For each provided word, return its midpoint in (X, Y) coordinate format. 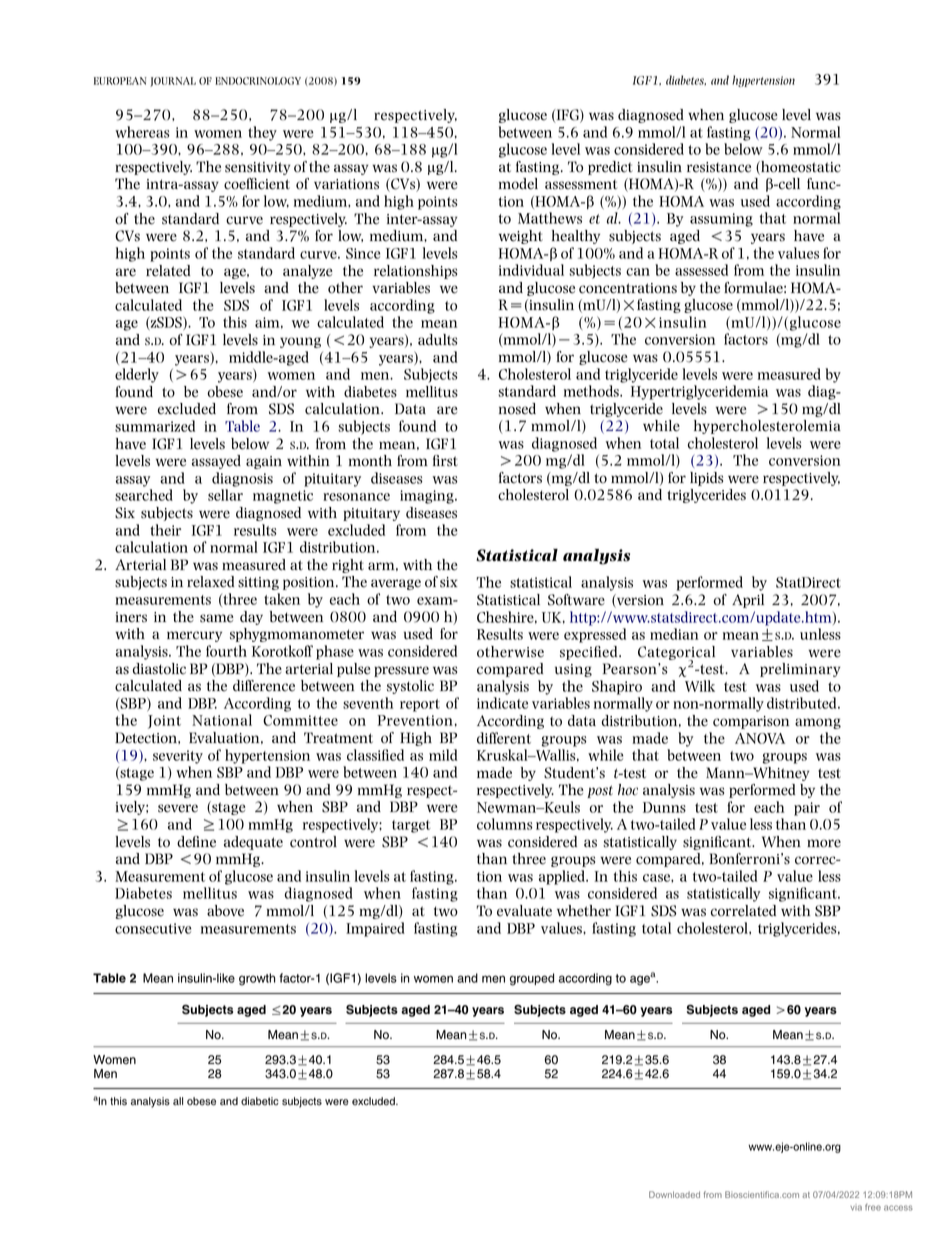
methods (592, 391)
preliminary (800, 670)
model (518, 184)
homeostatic (800, 168)
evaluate (524, 911)
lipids (706, 479)
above (225, 911)
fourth (226, 651)
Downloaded (674, 1194)
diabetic (260, 1101)
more (824, 843)
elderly (137, 375)
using (573, 670)
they (262, 133)
